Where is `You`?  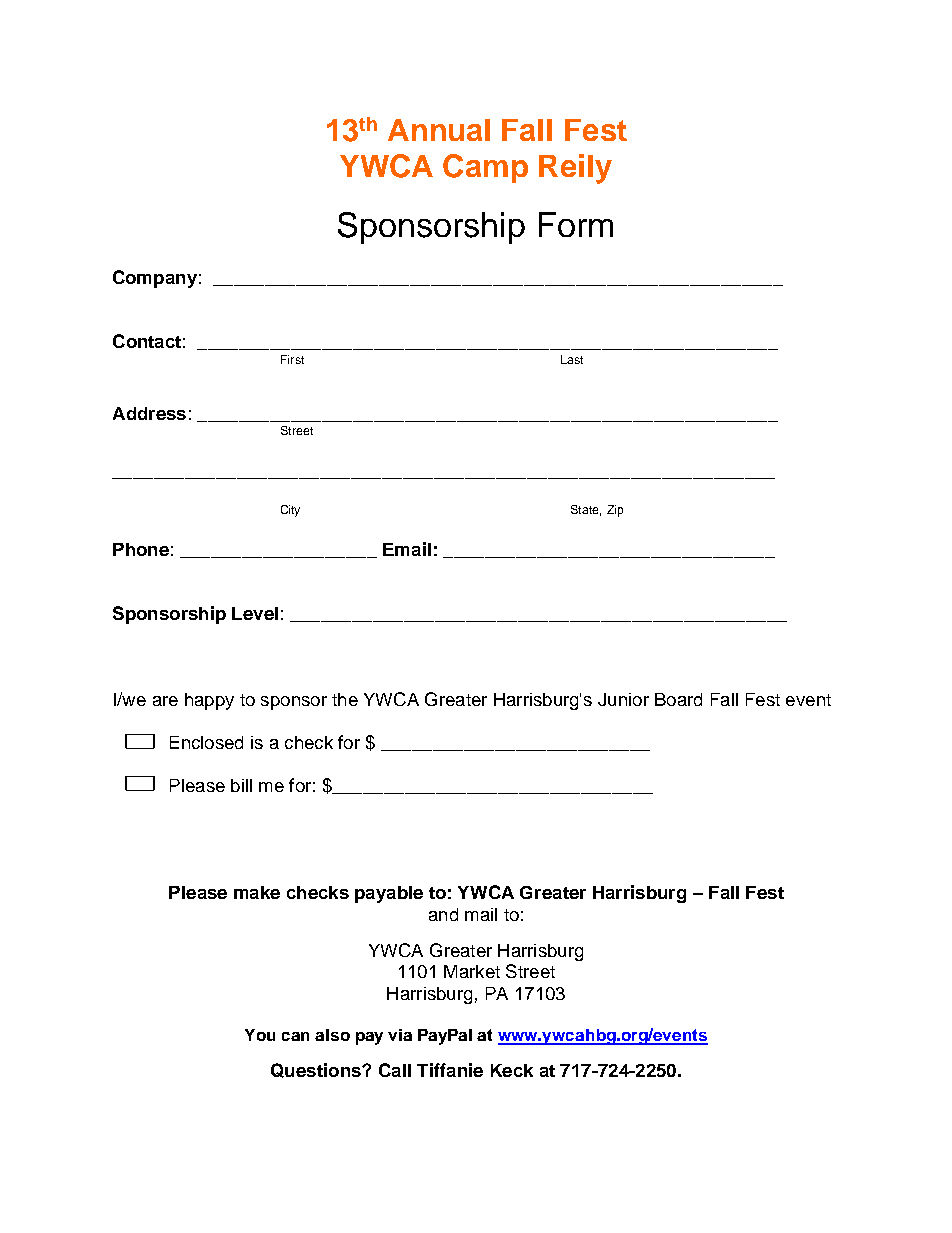 You is located at coordinates (260, 1035).
